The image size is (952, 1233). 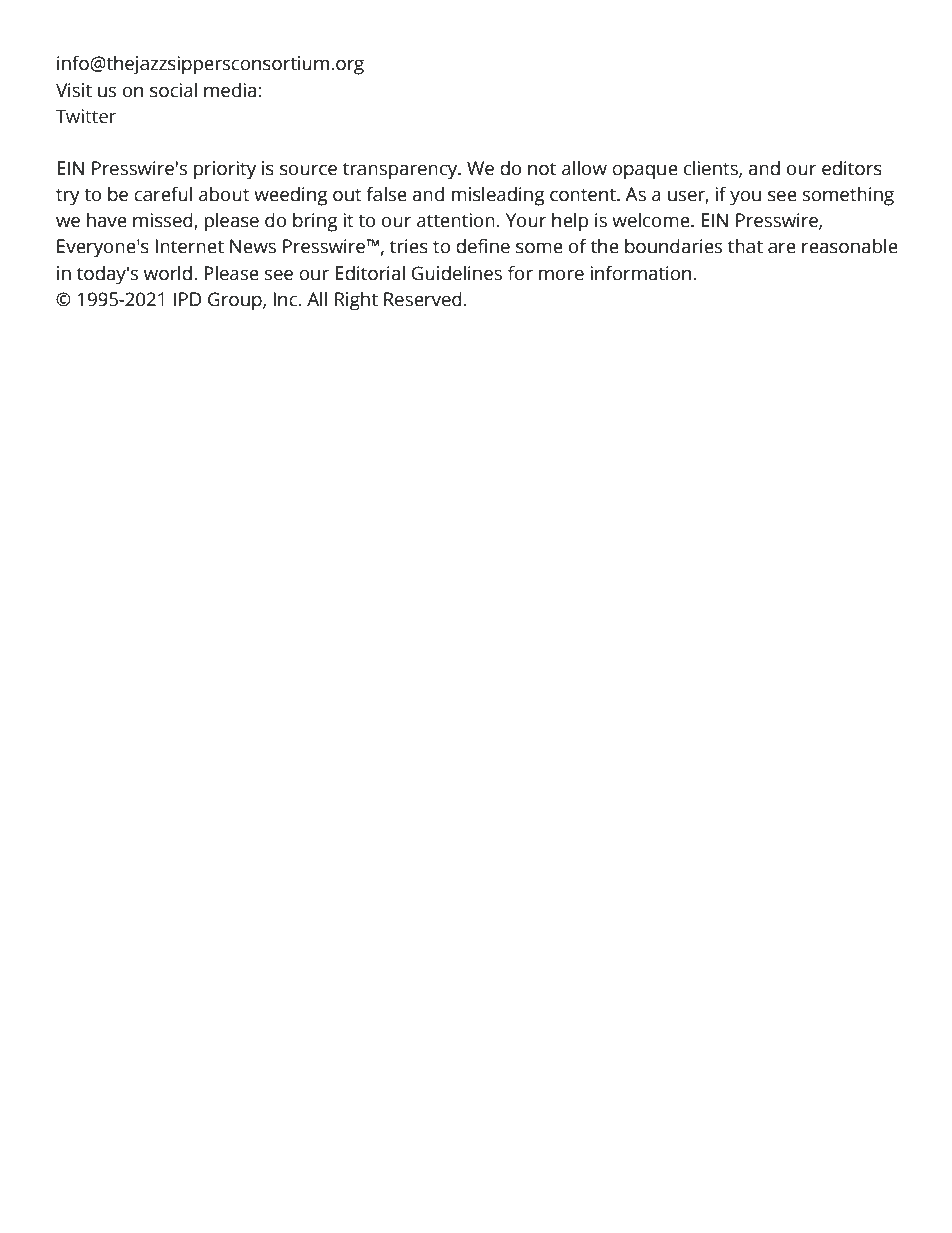 What do you see at coordinates (542, 169) in the screenshot?
I see `not` at bounding box center [542, 169].
